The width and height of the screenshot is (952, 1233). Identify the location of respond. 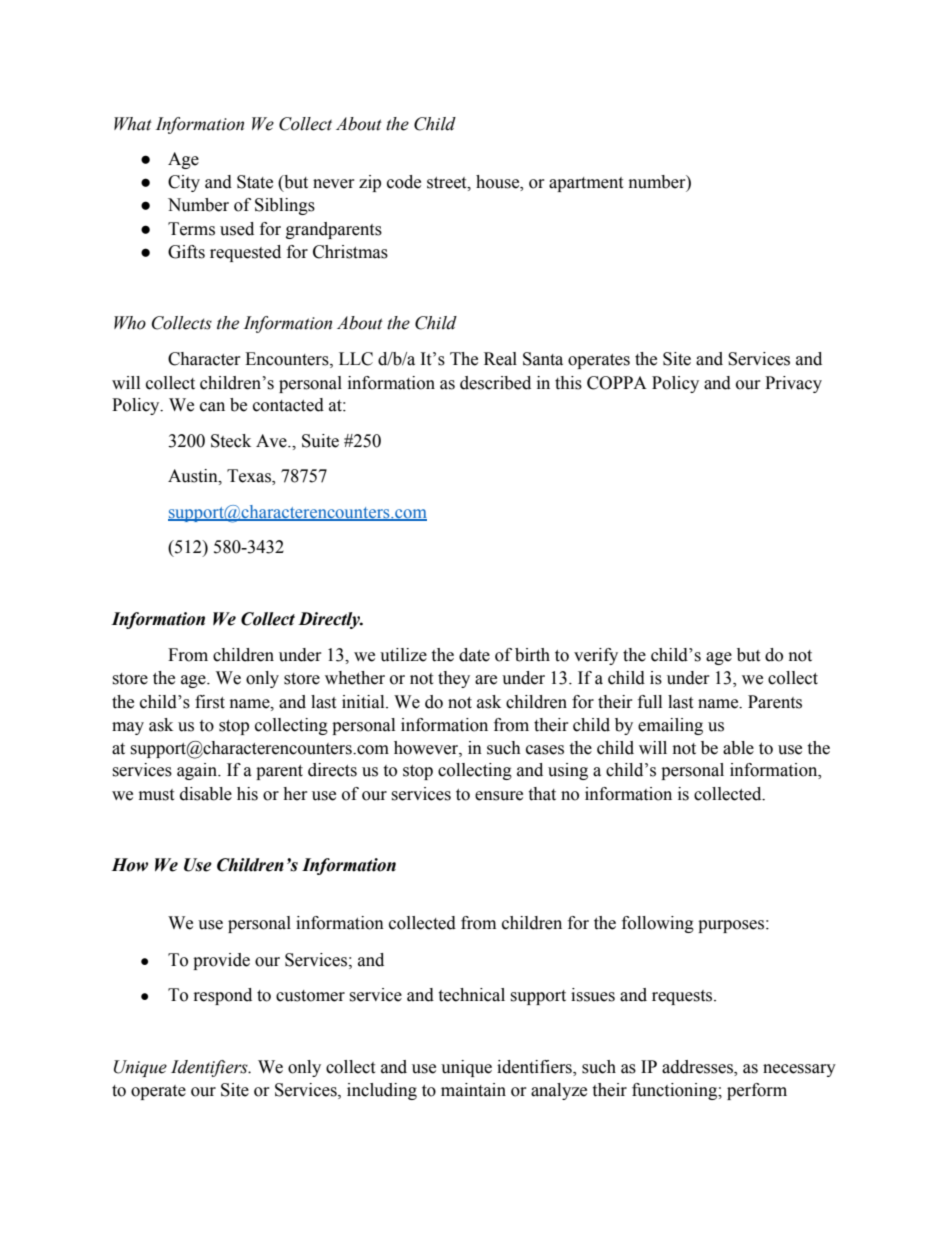
(223, 996).
